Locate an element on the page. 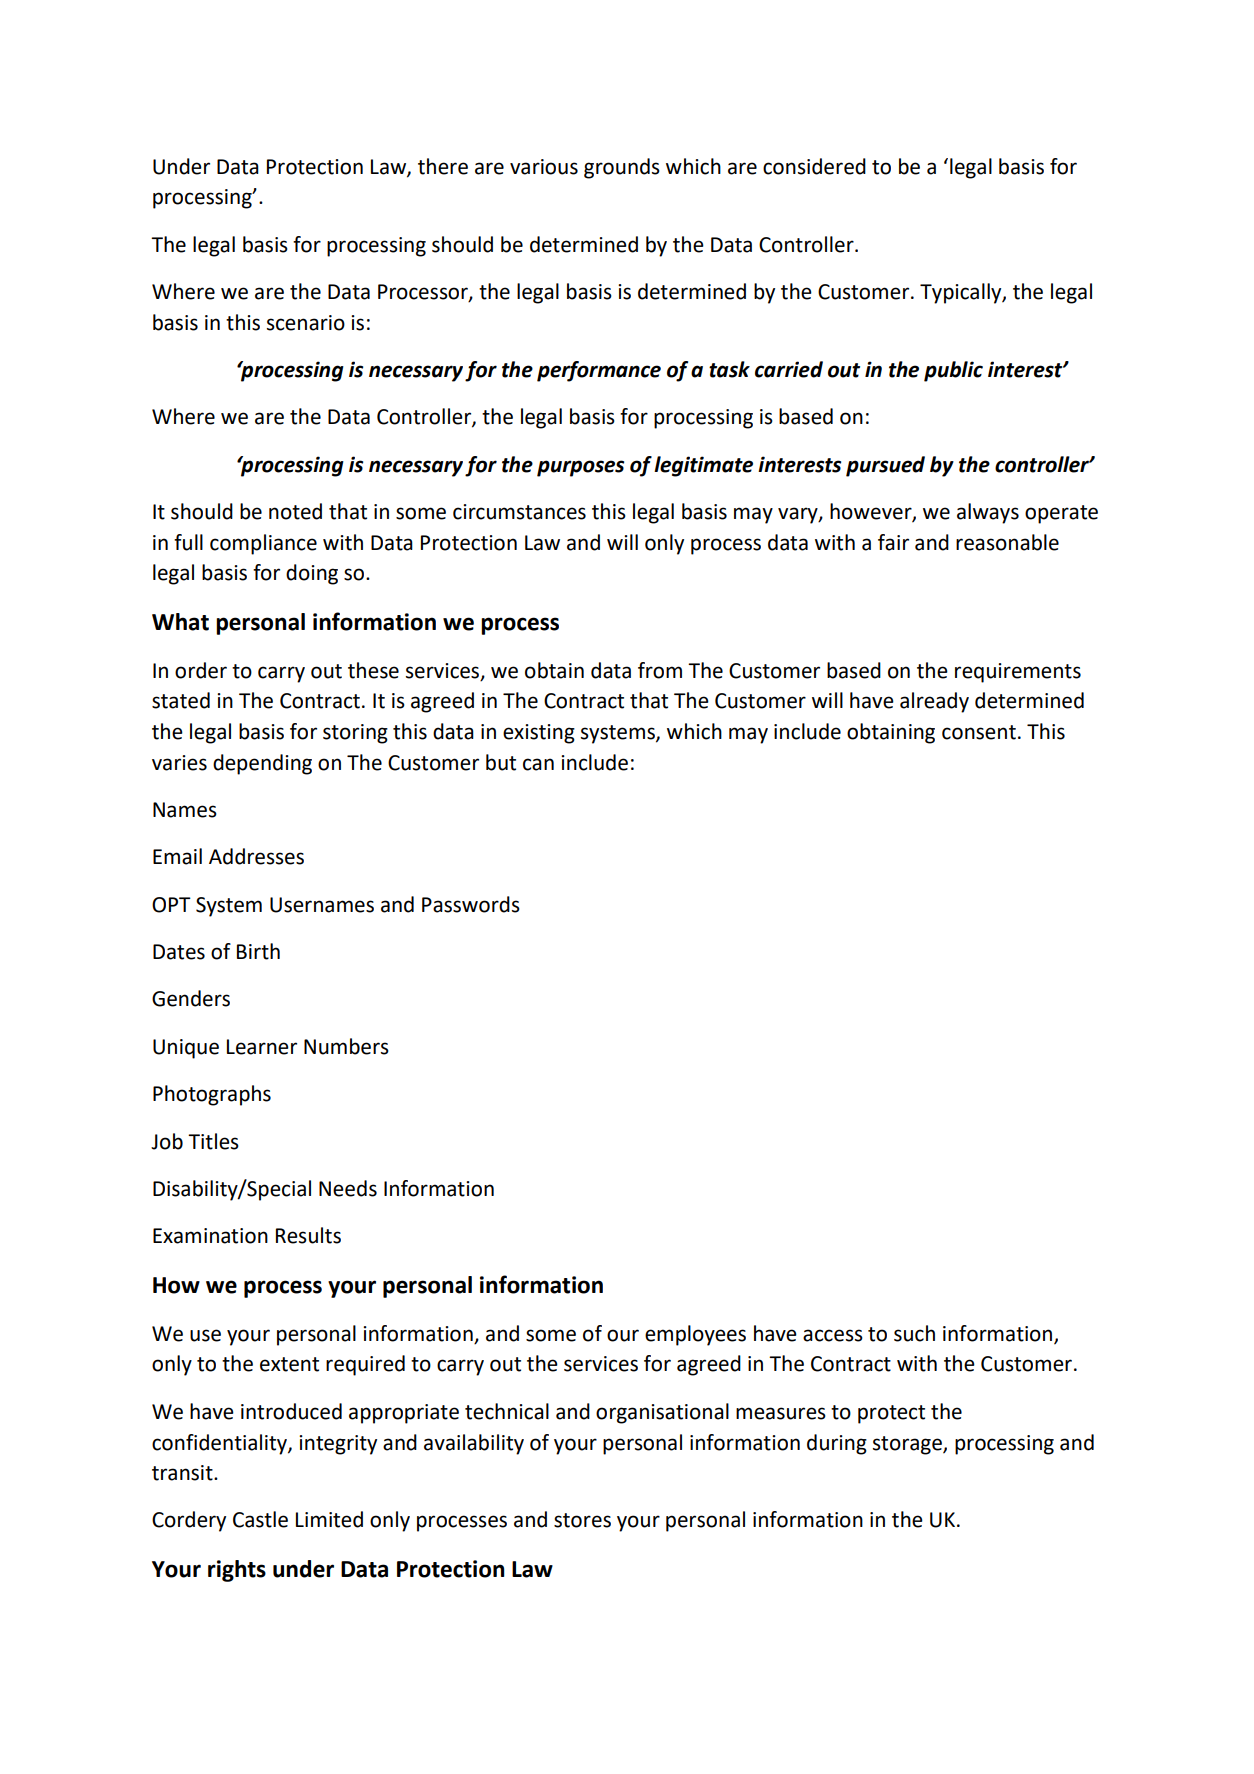  considered is located at coordinates (814, 166).
